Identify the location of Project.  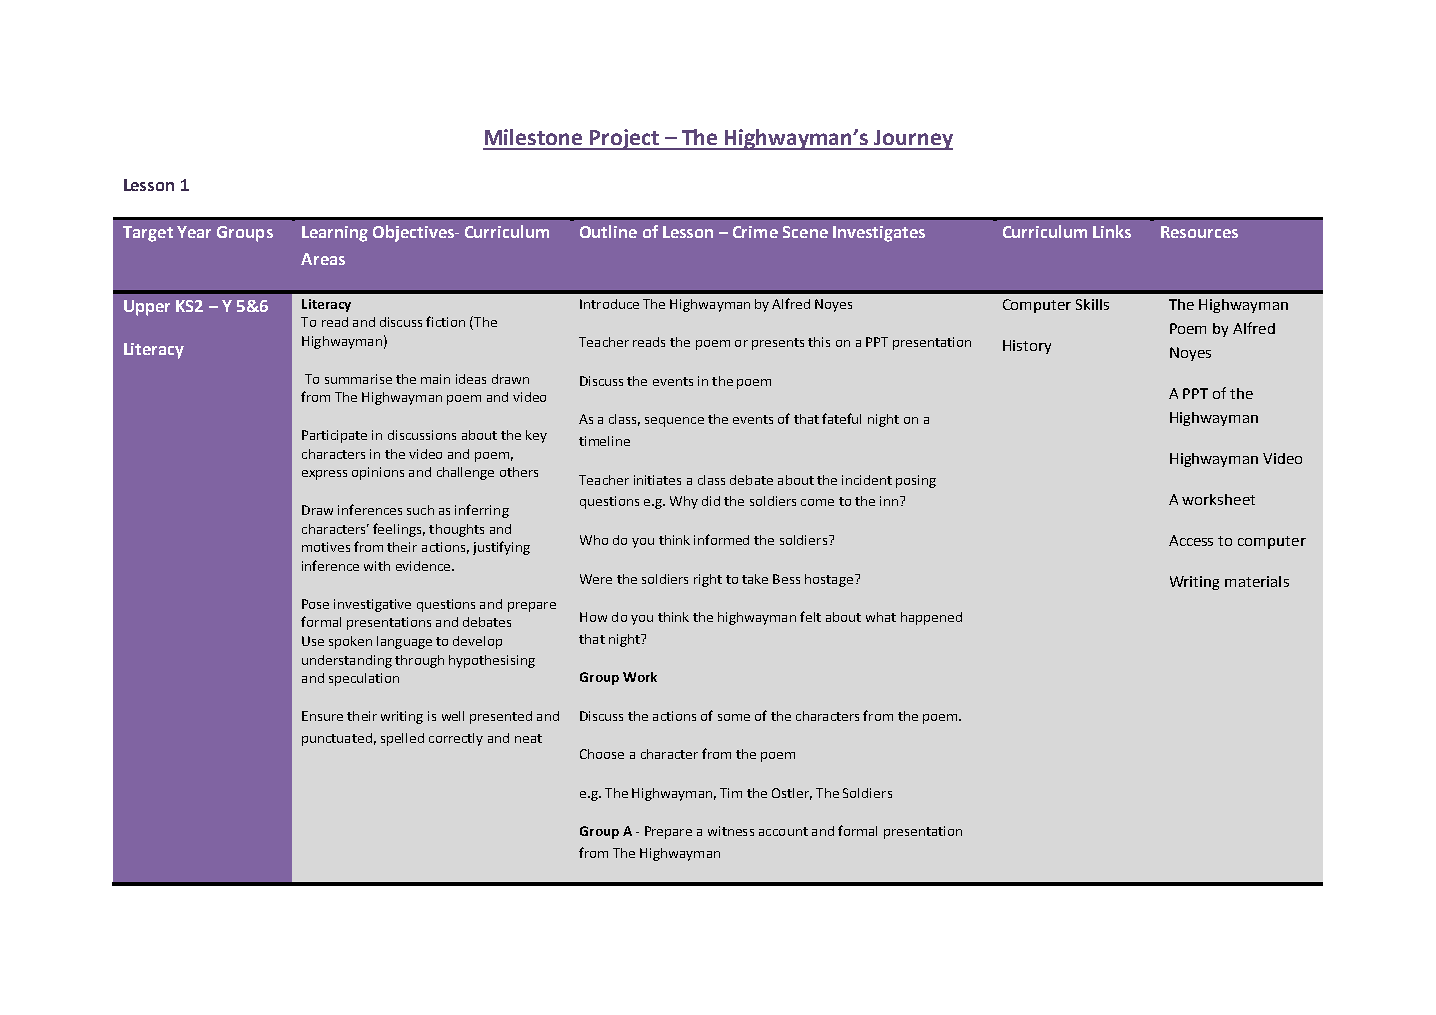
(624, 139).
